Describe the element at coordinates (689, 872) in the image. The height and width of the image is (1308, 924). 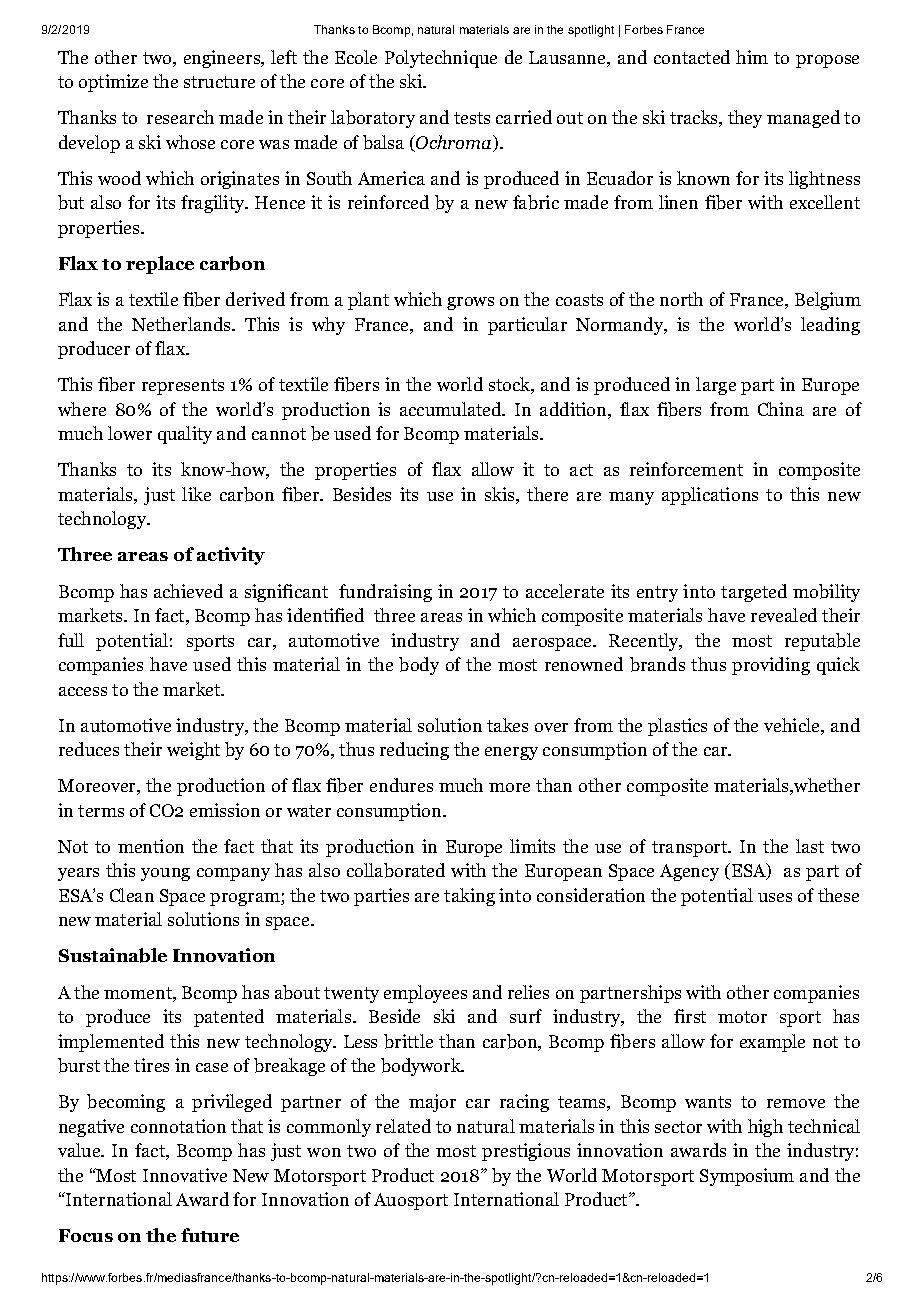
I see `Agency` at that location.
